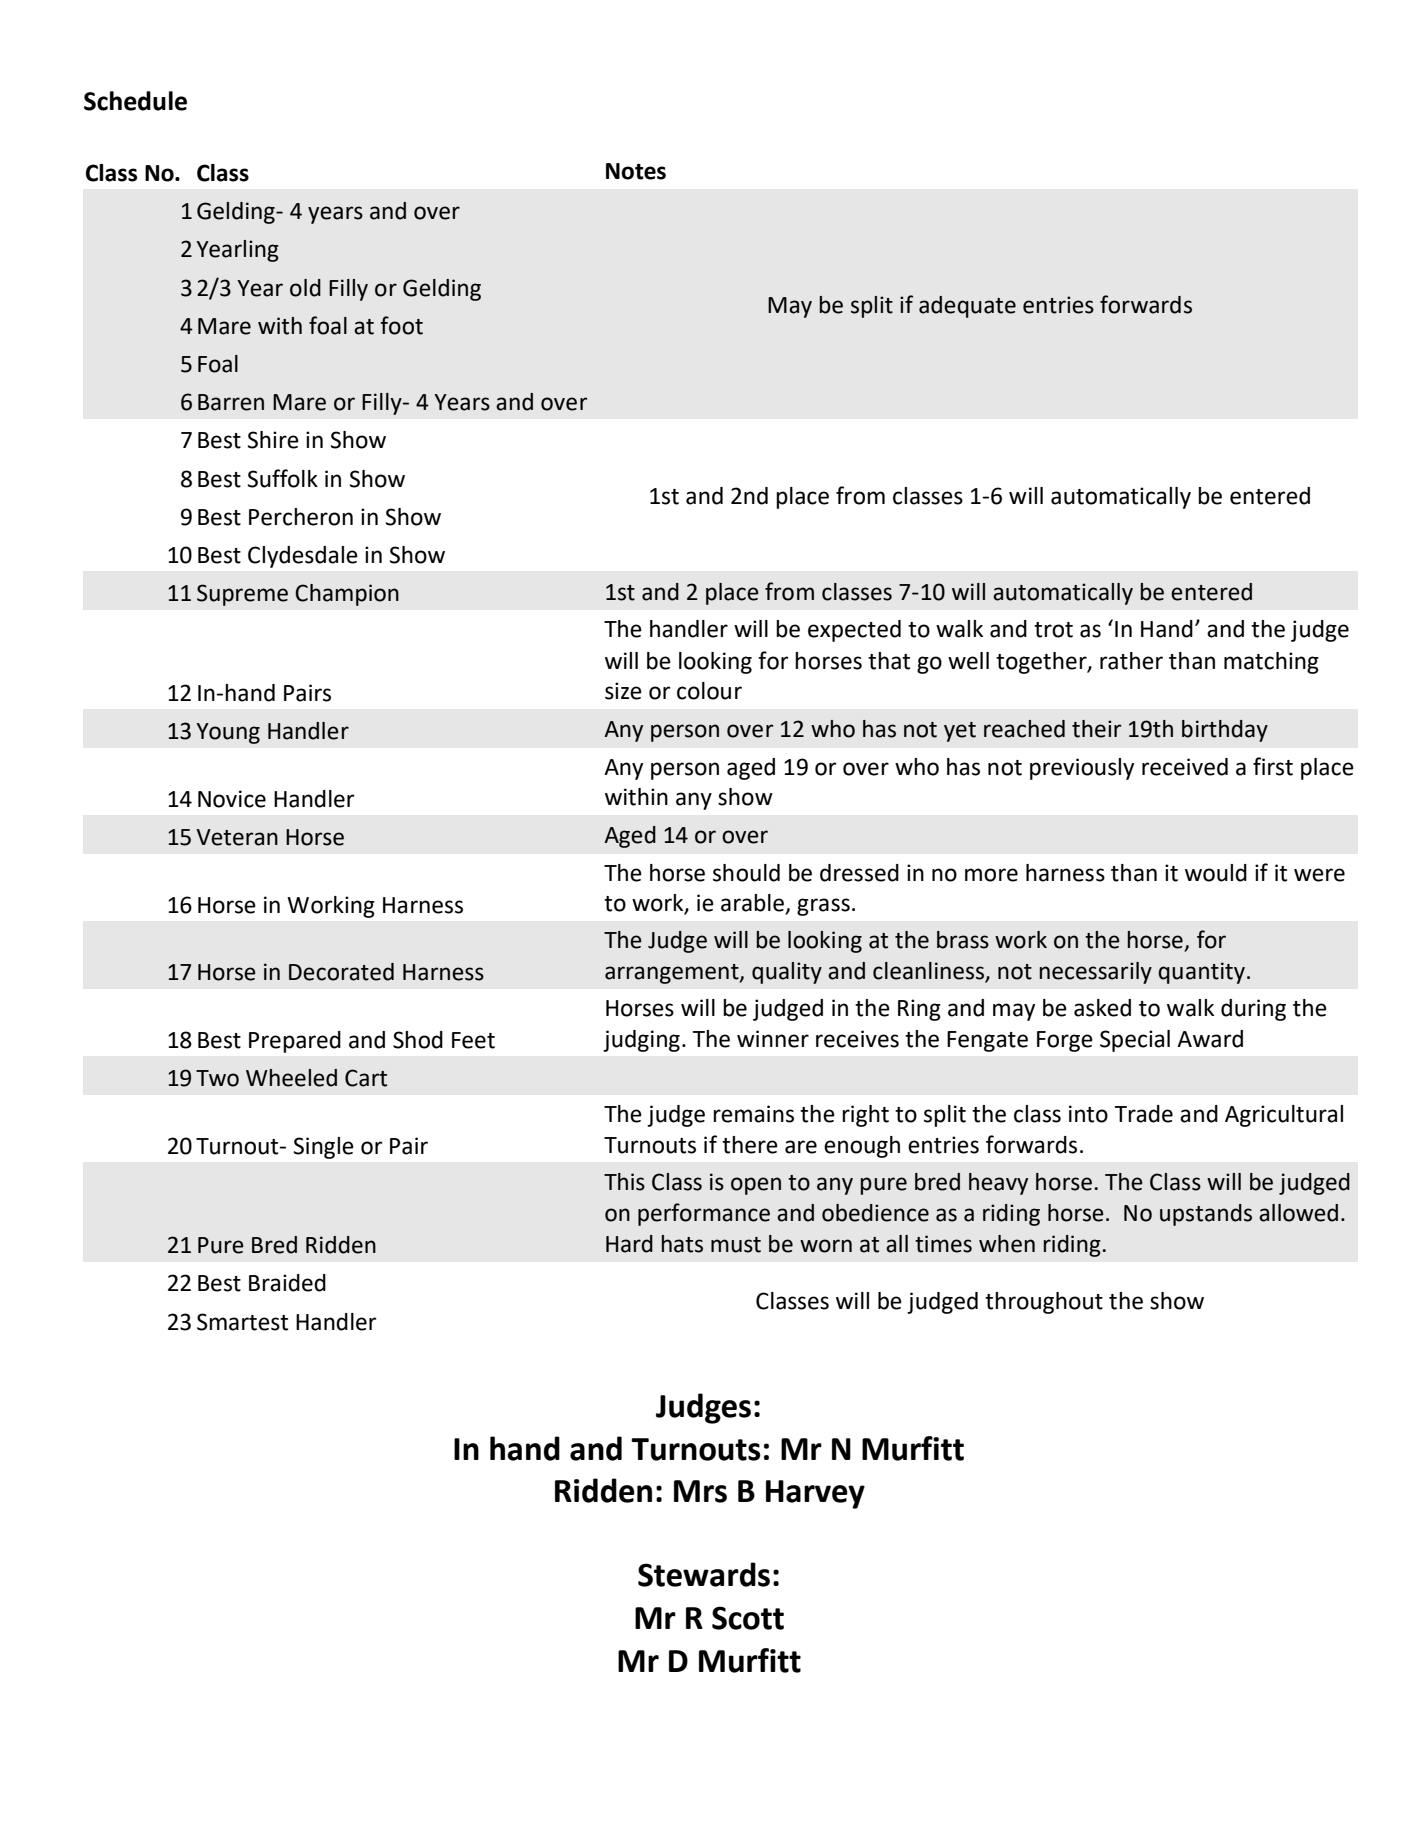  I want to click on Smartest, so click(242, 1322).
